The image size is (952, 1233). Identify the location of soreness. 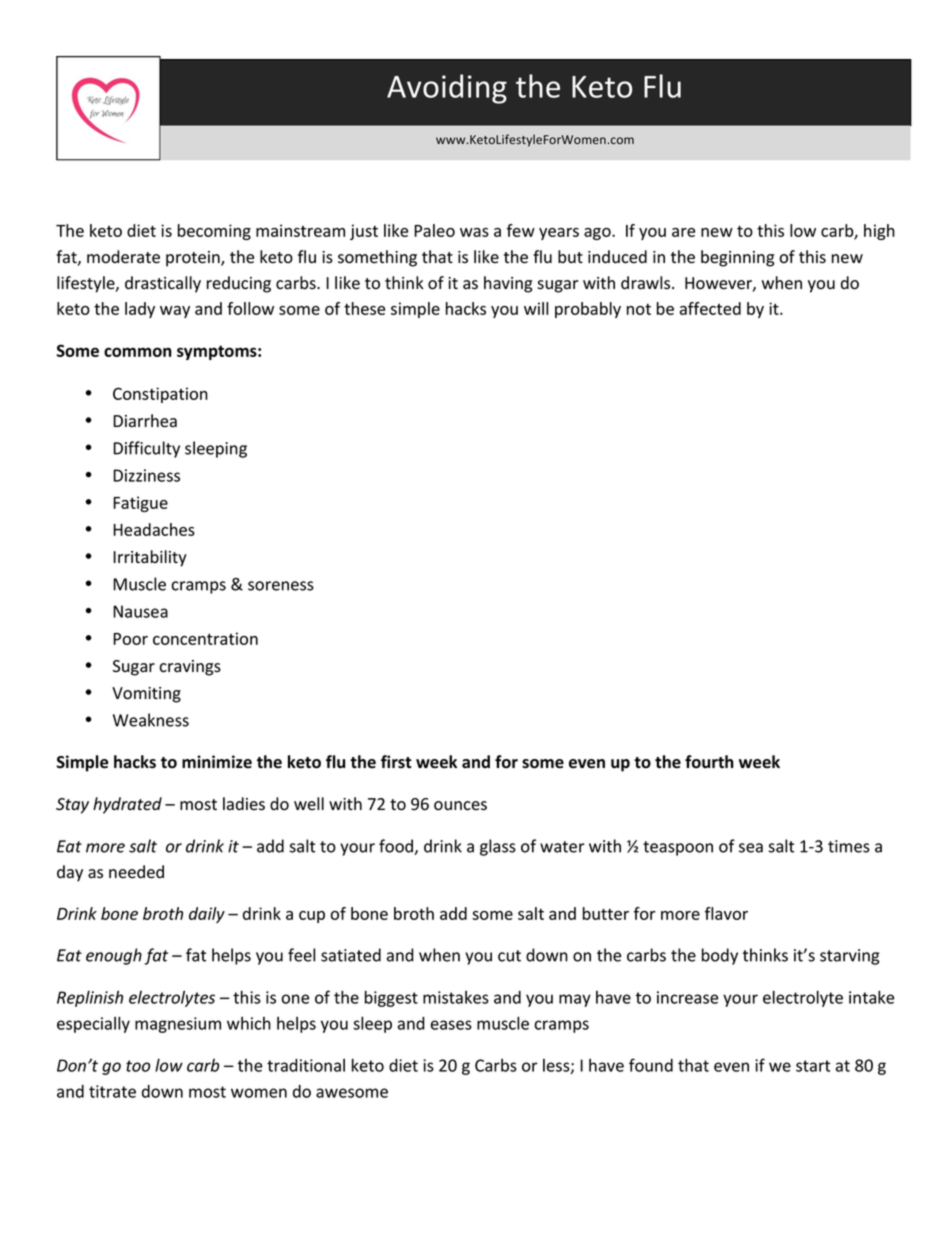
(281, 586).
